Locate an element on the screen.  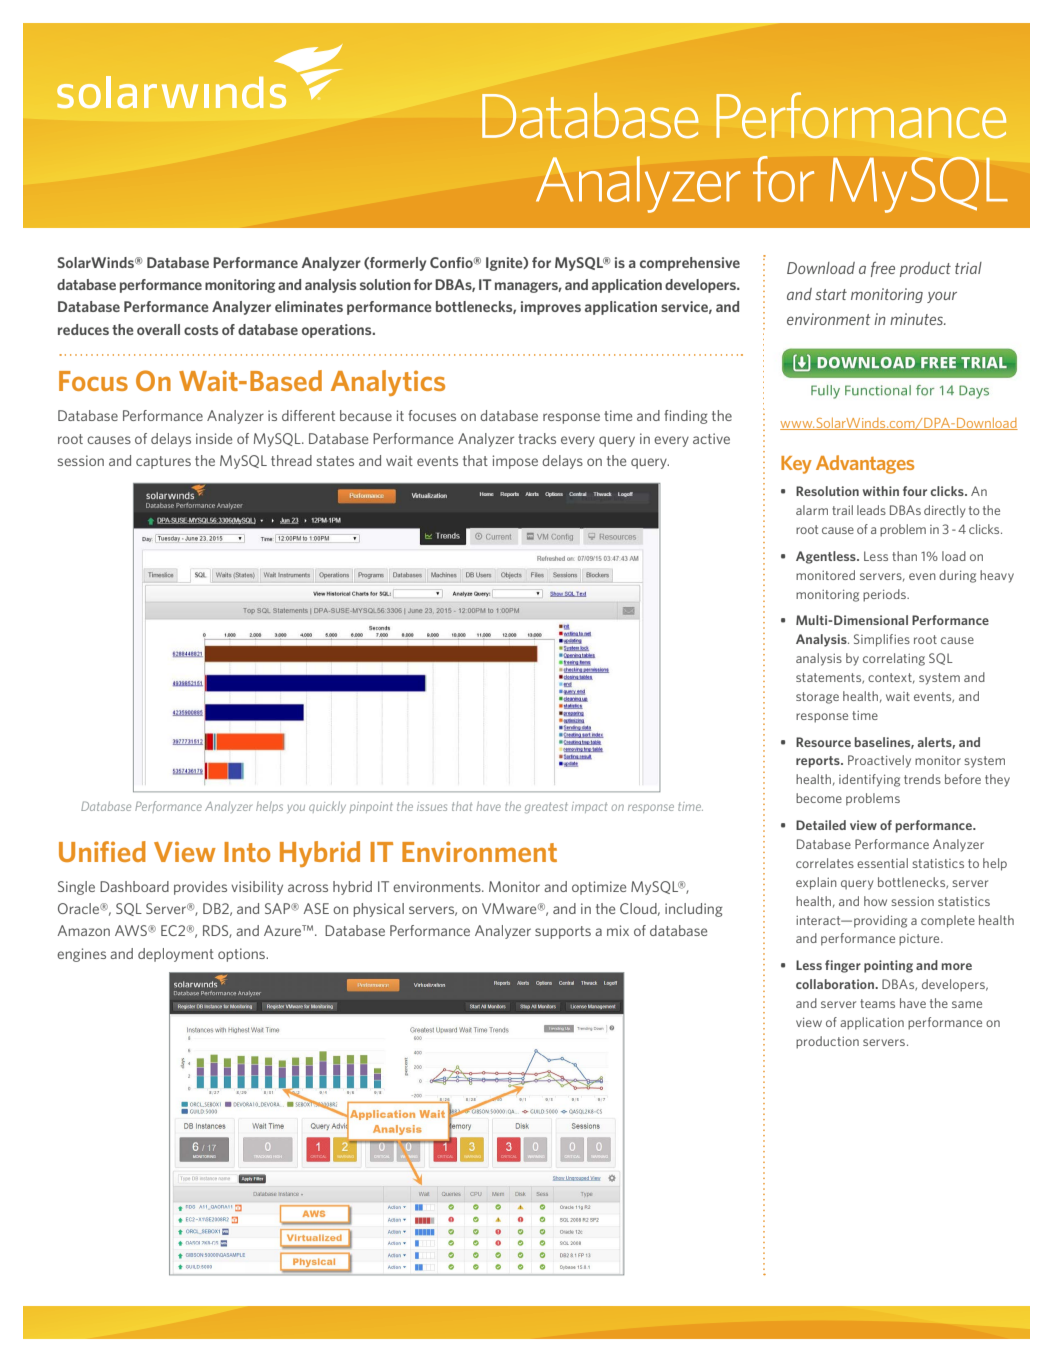
improves is located at coordinates (551, 308).
